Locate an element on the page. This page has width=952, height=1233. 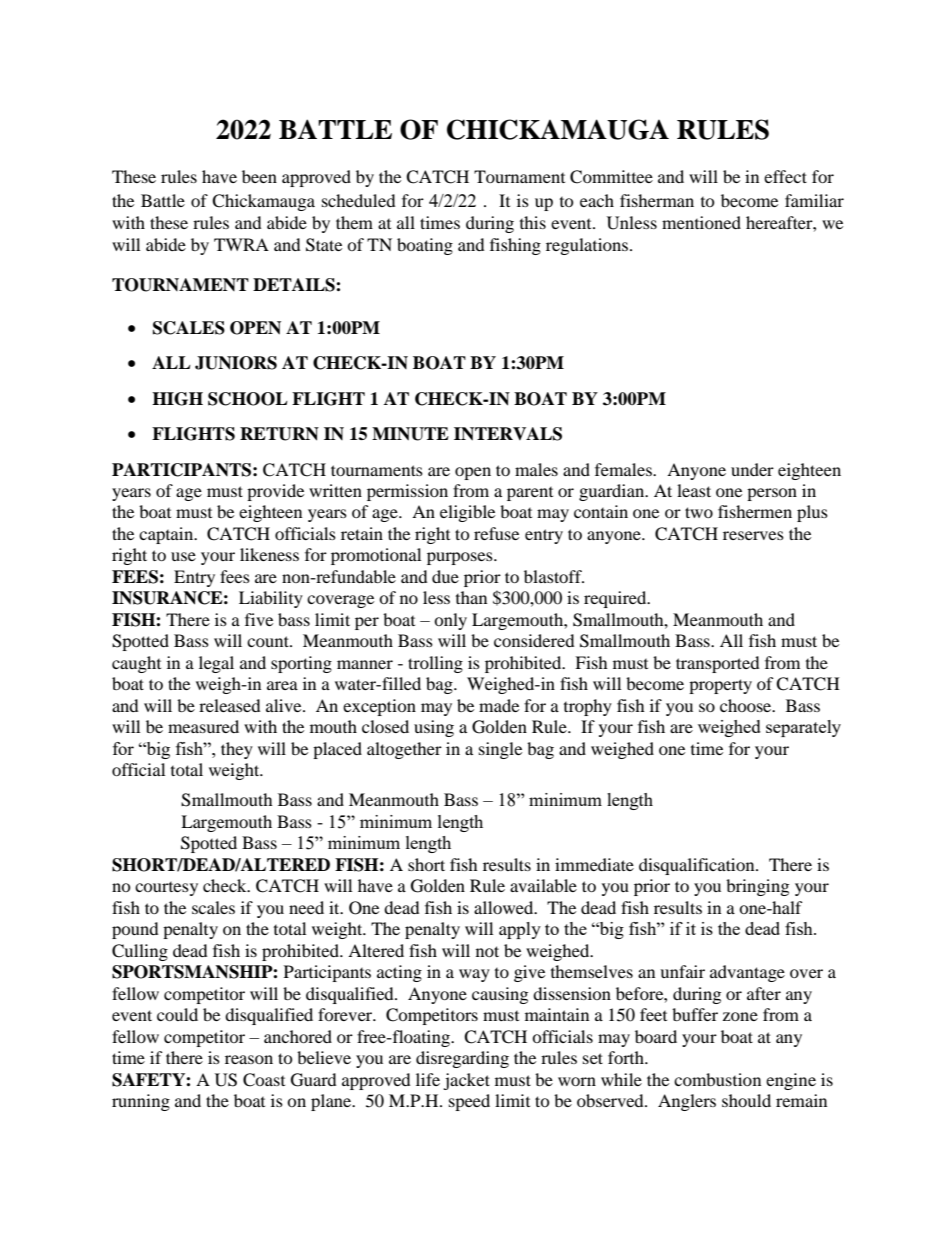
this is located at coordinates (533, 222).
